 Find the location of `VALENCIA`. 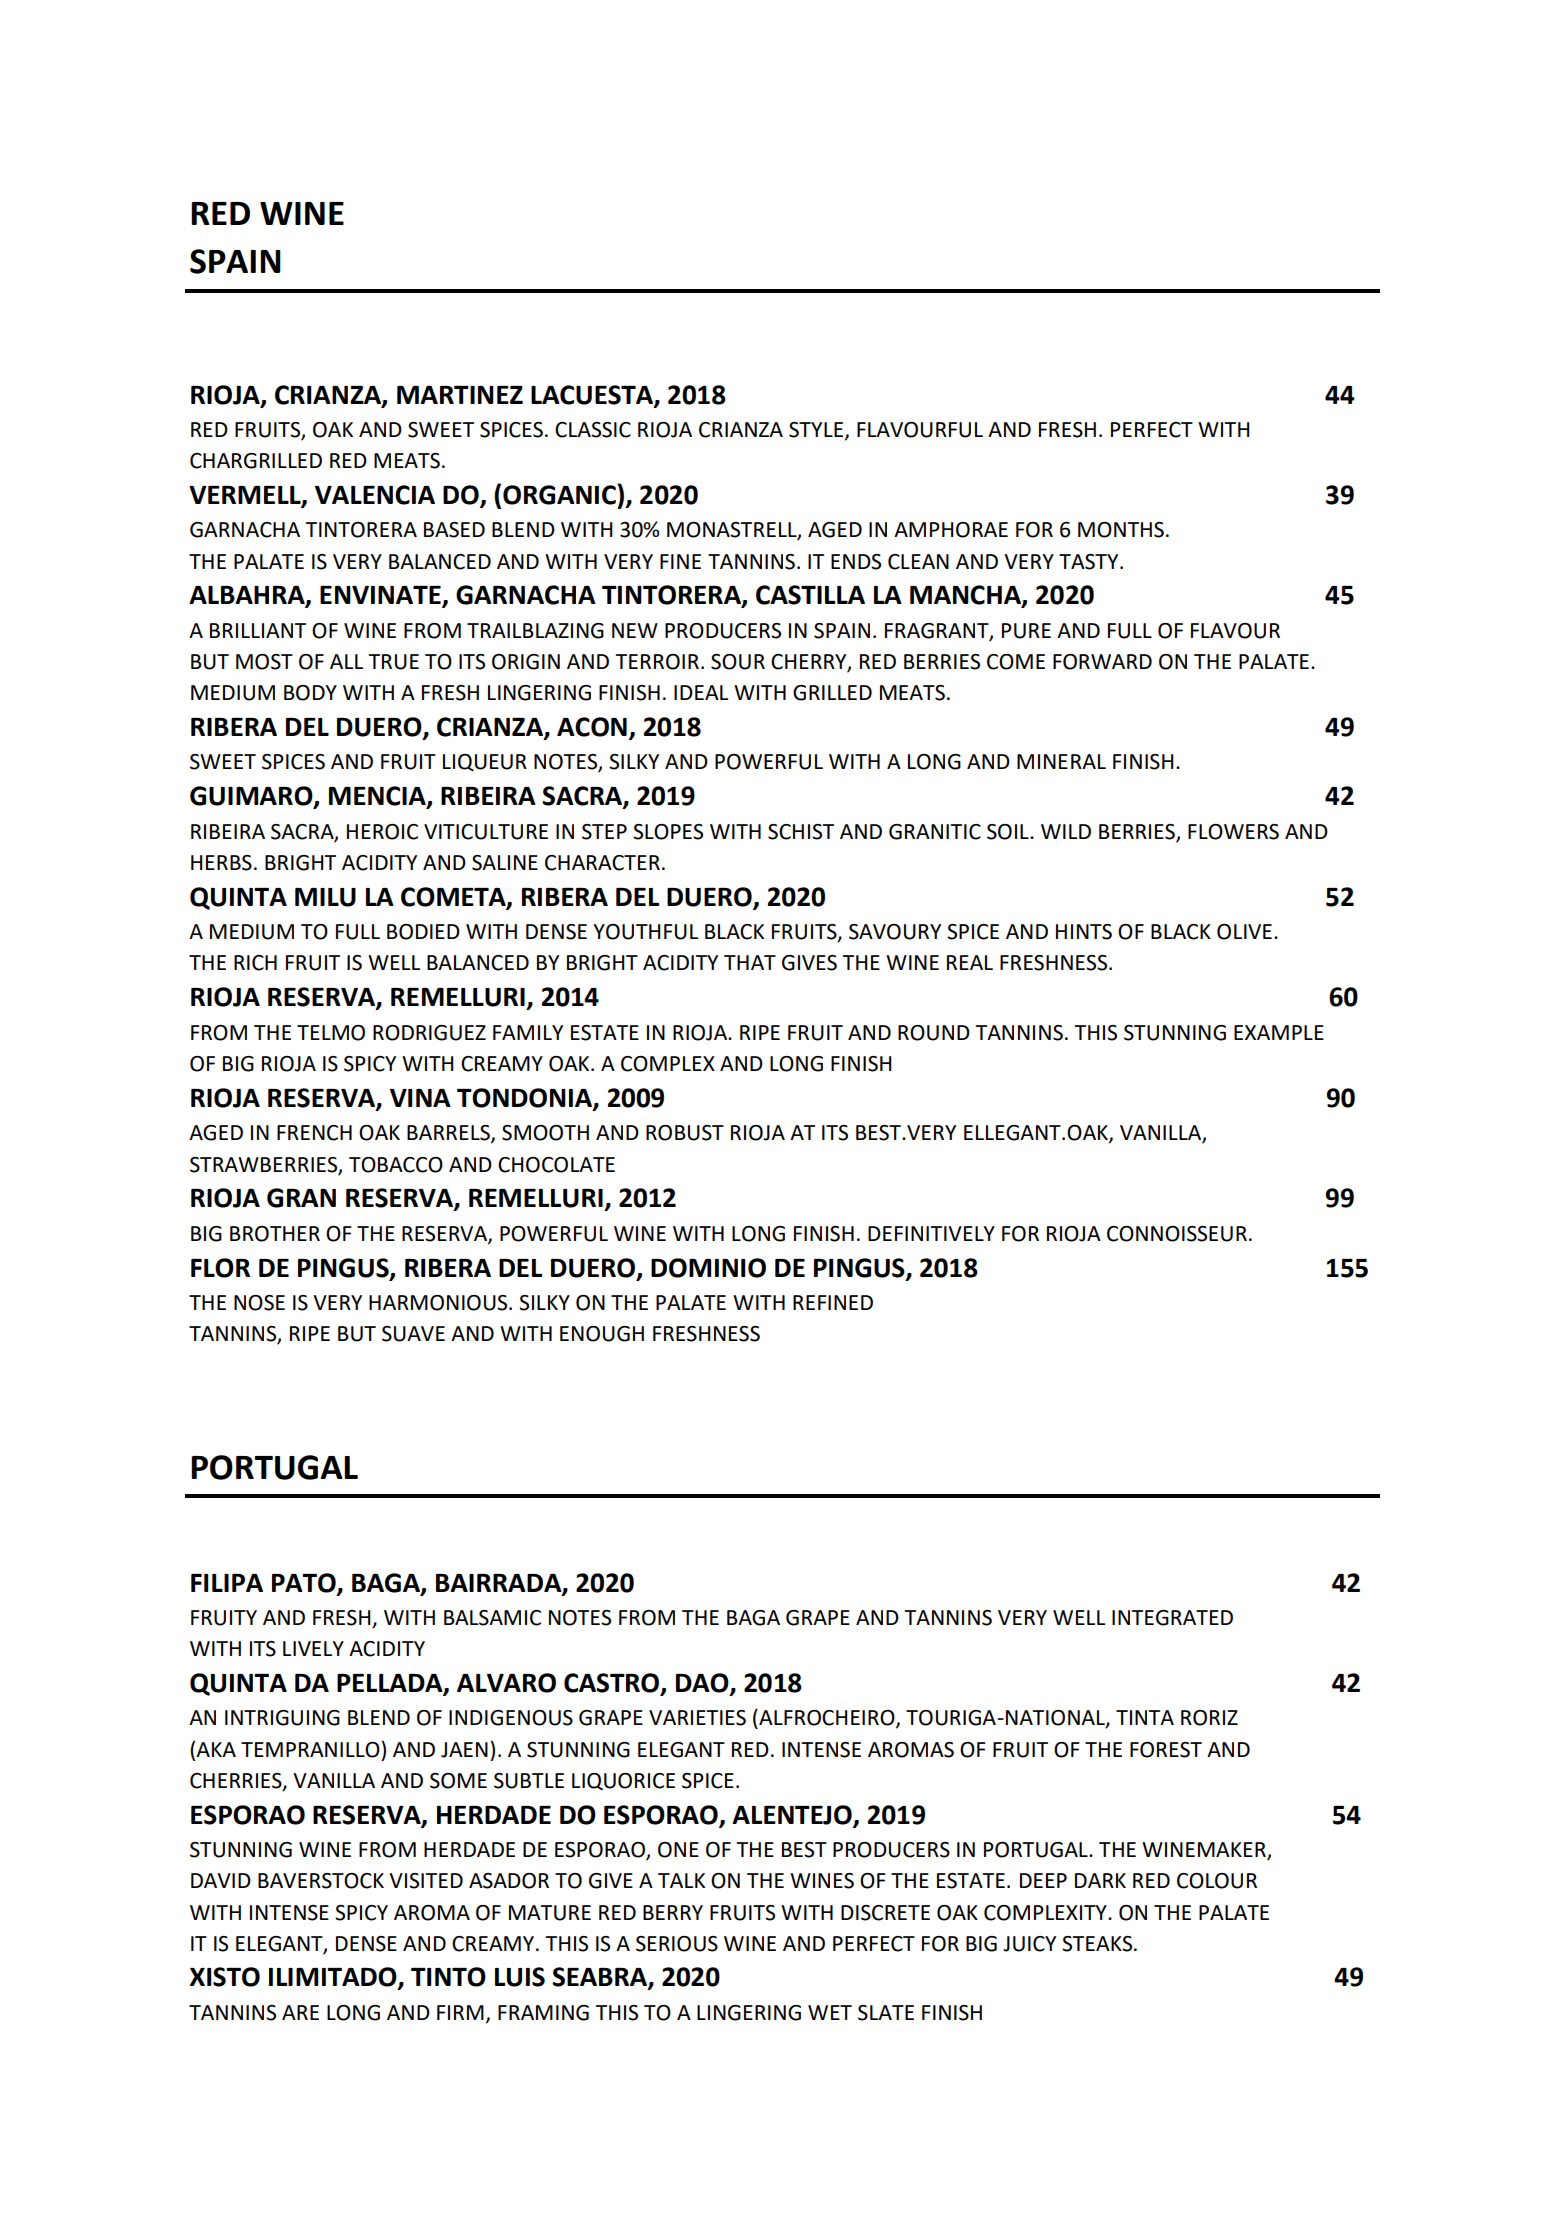

VALENCIA is located at coordinates (375, 495).
